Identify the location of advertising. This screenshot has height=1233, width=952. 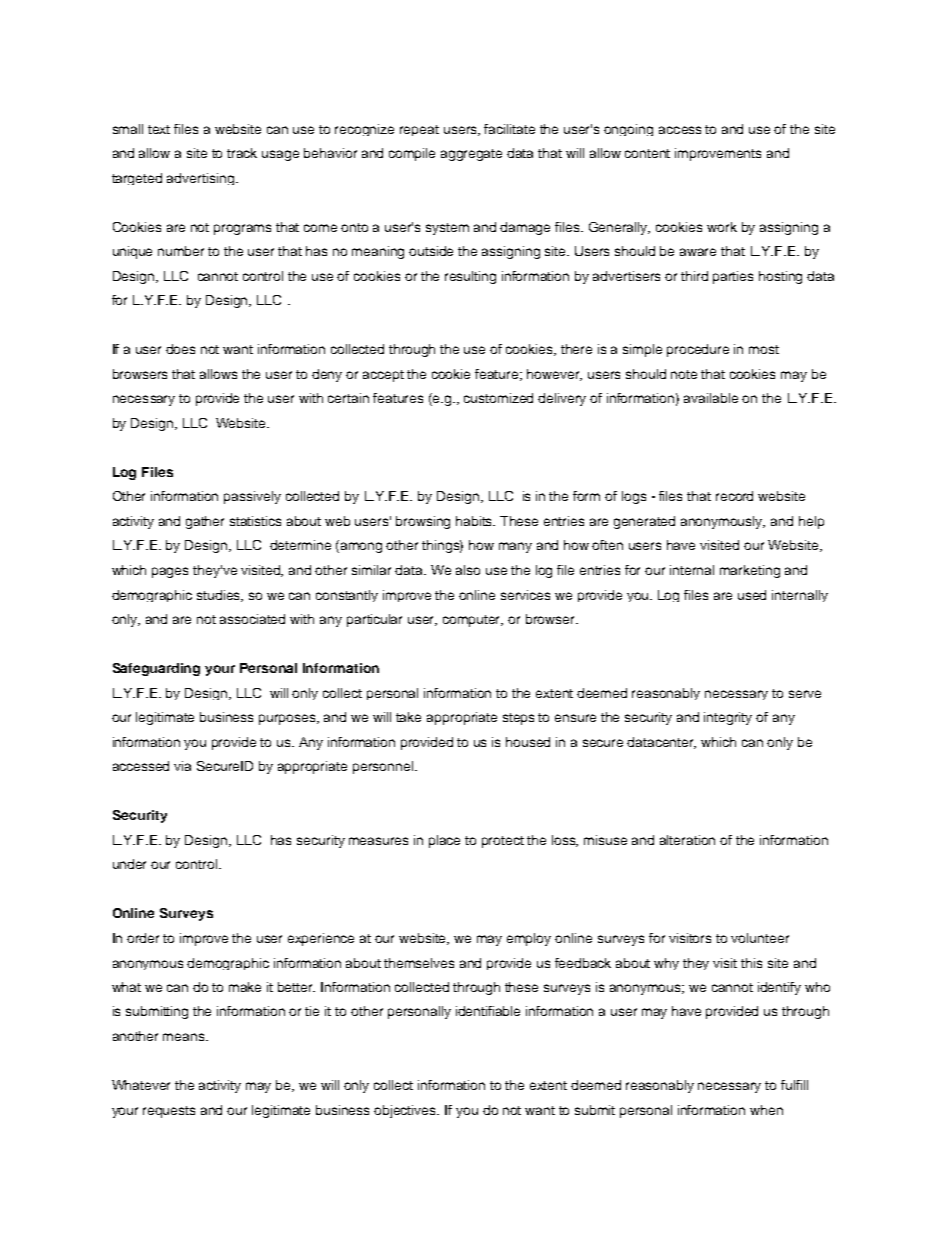
(202, 179).
